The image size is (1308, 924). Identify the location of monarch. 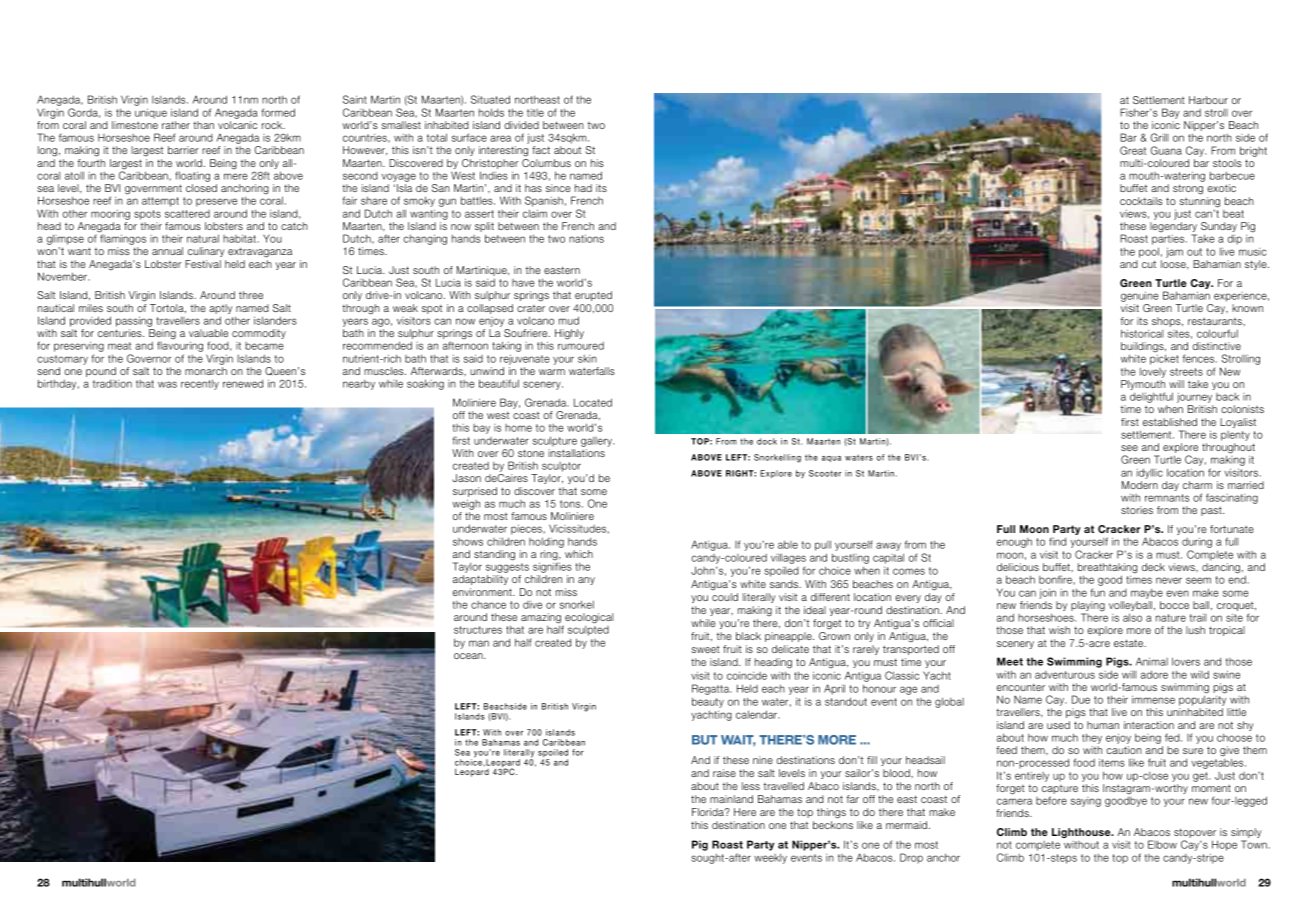
(206, 371).
